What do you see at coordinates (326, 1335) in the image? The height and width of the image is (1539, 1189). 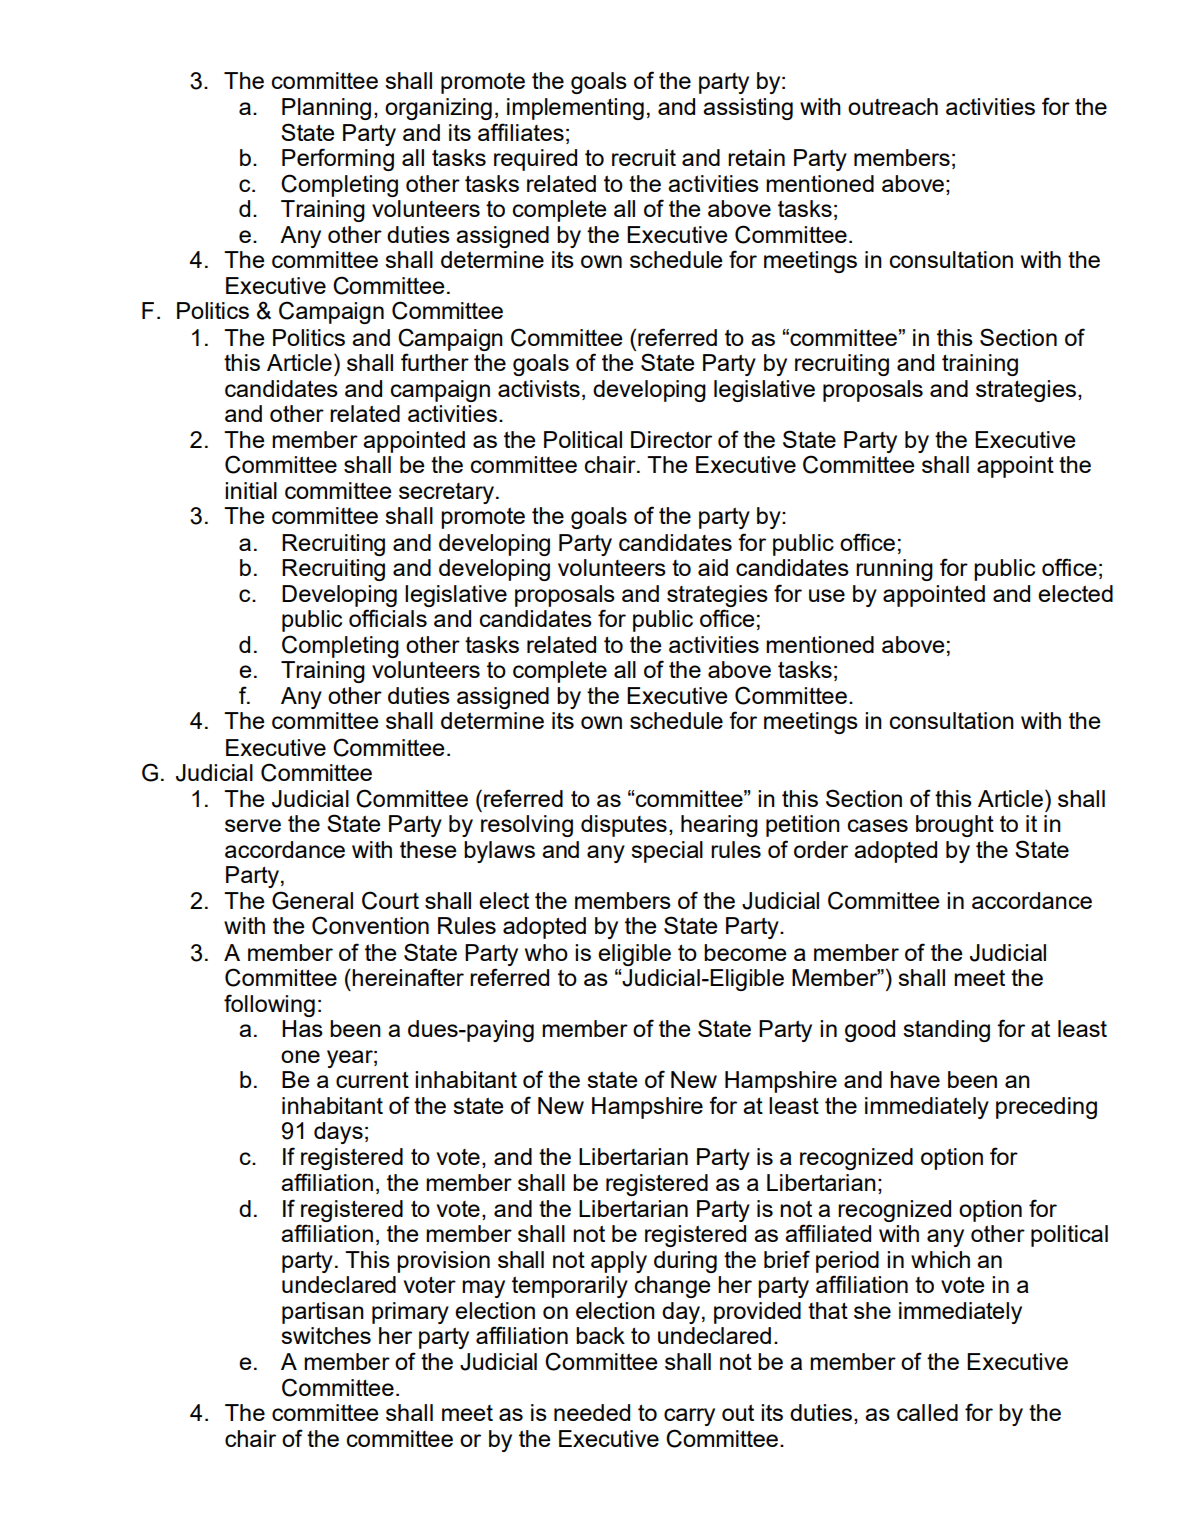 I see `switches` at bounding box center [326, 1335].
